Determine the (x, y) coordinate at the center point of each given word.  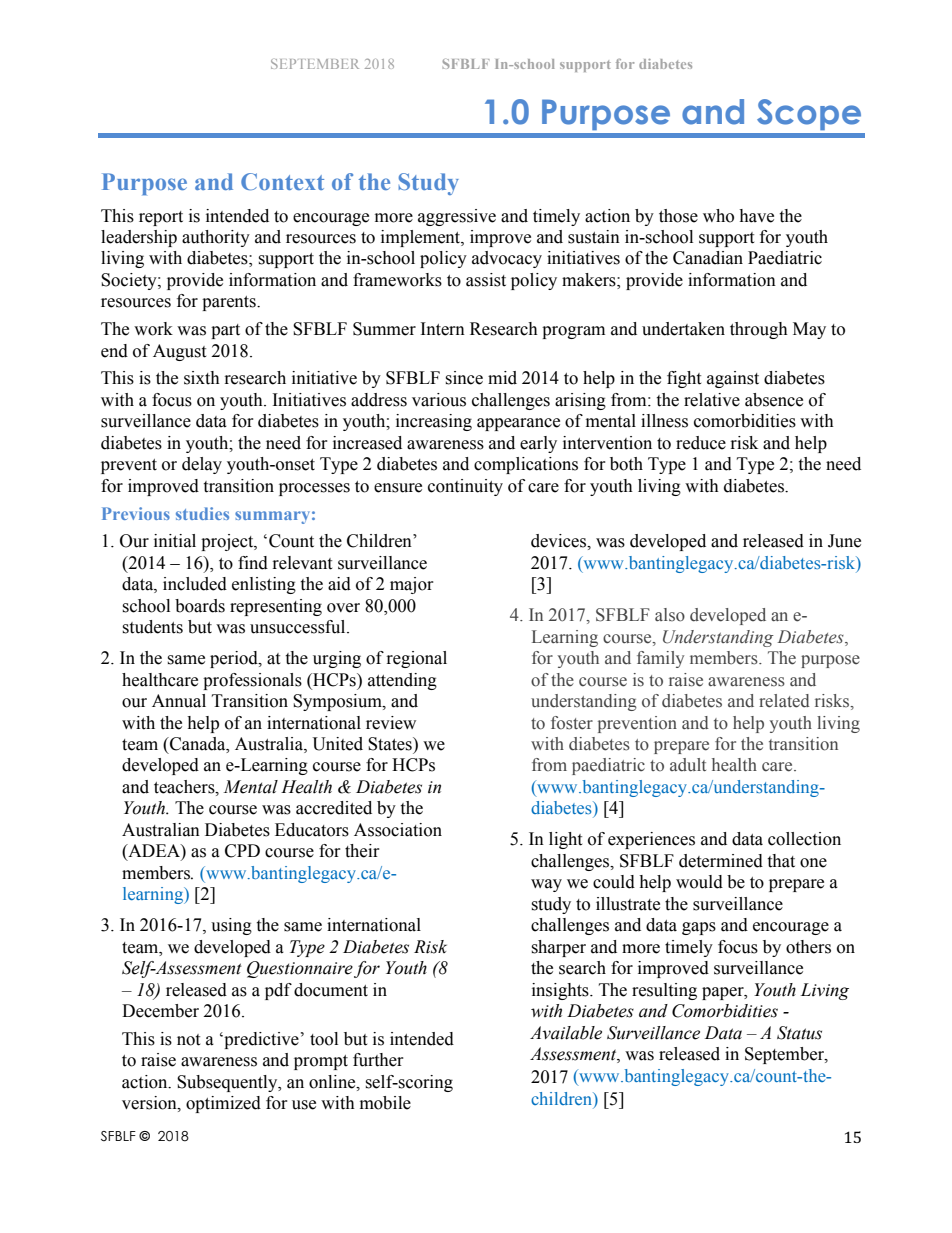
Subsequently (228, 1083)
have (756, 216)
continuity (465, 487)
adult (688, 765)
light (565, 840)
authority (216, 238)
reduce (701, 443)
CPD (242, 851)
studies (202, 513)
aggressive (457, 217)
